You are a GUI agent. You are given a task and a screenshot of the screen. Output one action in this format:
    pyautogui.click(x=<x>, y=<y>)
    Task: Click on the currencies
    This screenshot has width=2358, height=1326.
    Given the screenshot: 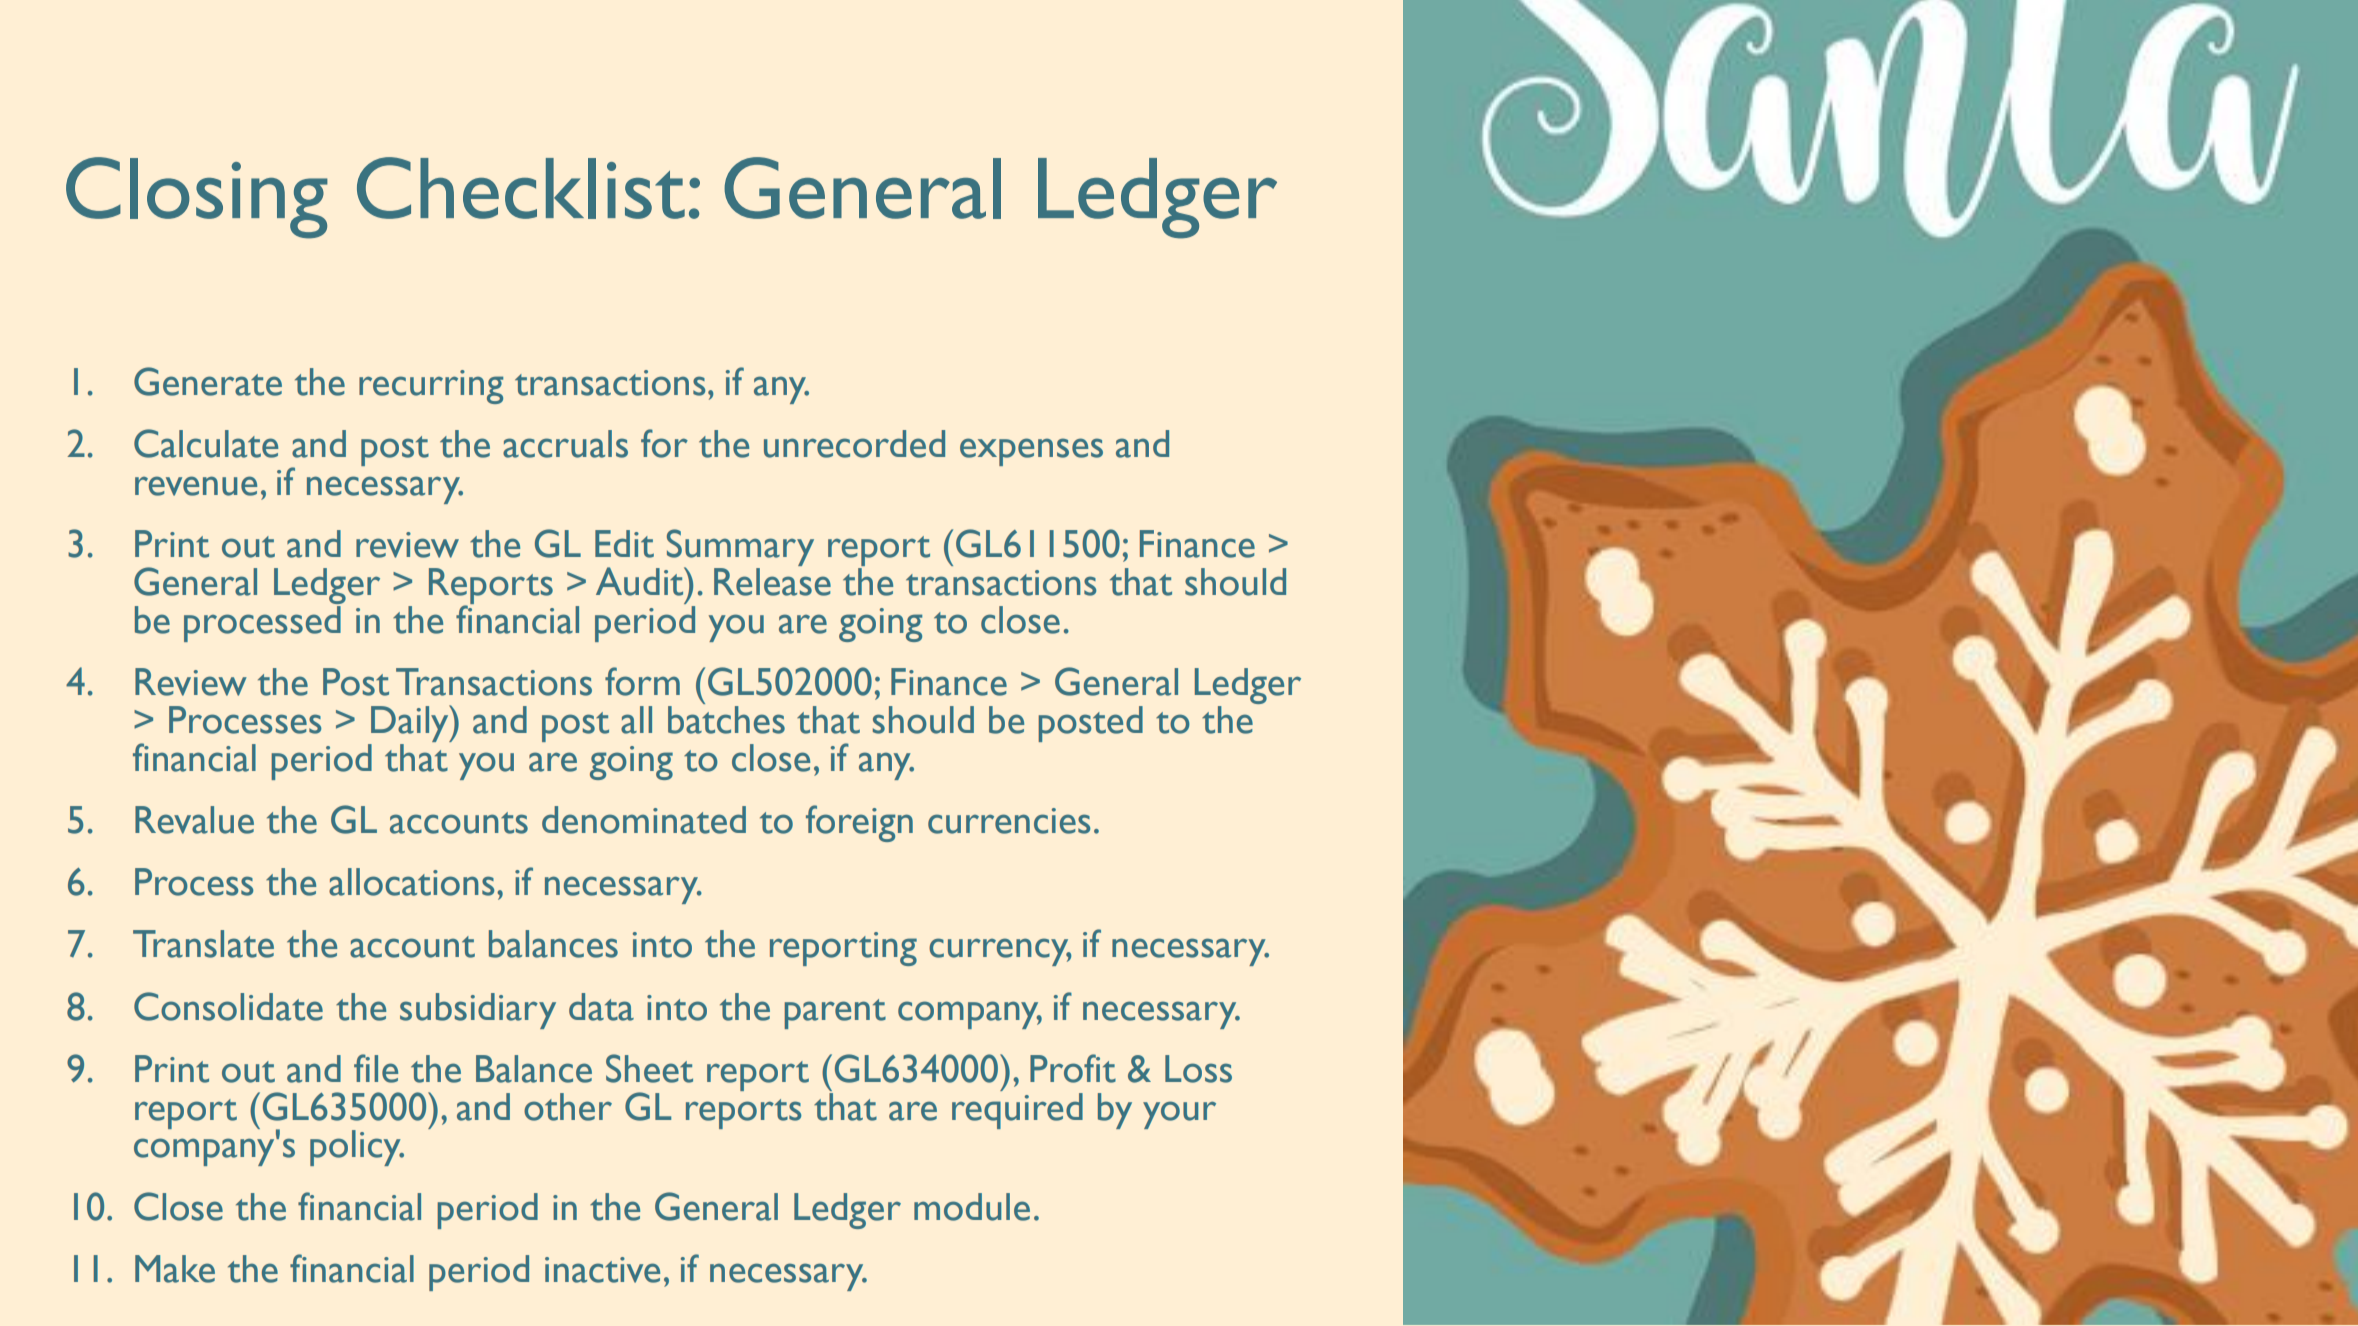 What is the action you would take?
    pyautogui.click(x=1009, y=821)
